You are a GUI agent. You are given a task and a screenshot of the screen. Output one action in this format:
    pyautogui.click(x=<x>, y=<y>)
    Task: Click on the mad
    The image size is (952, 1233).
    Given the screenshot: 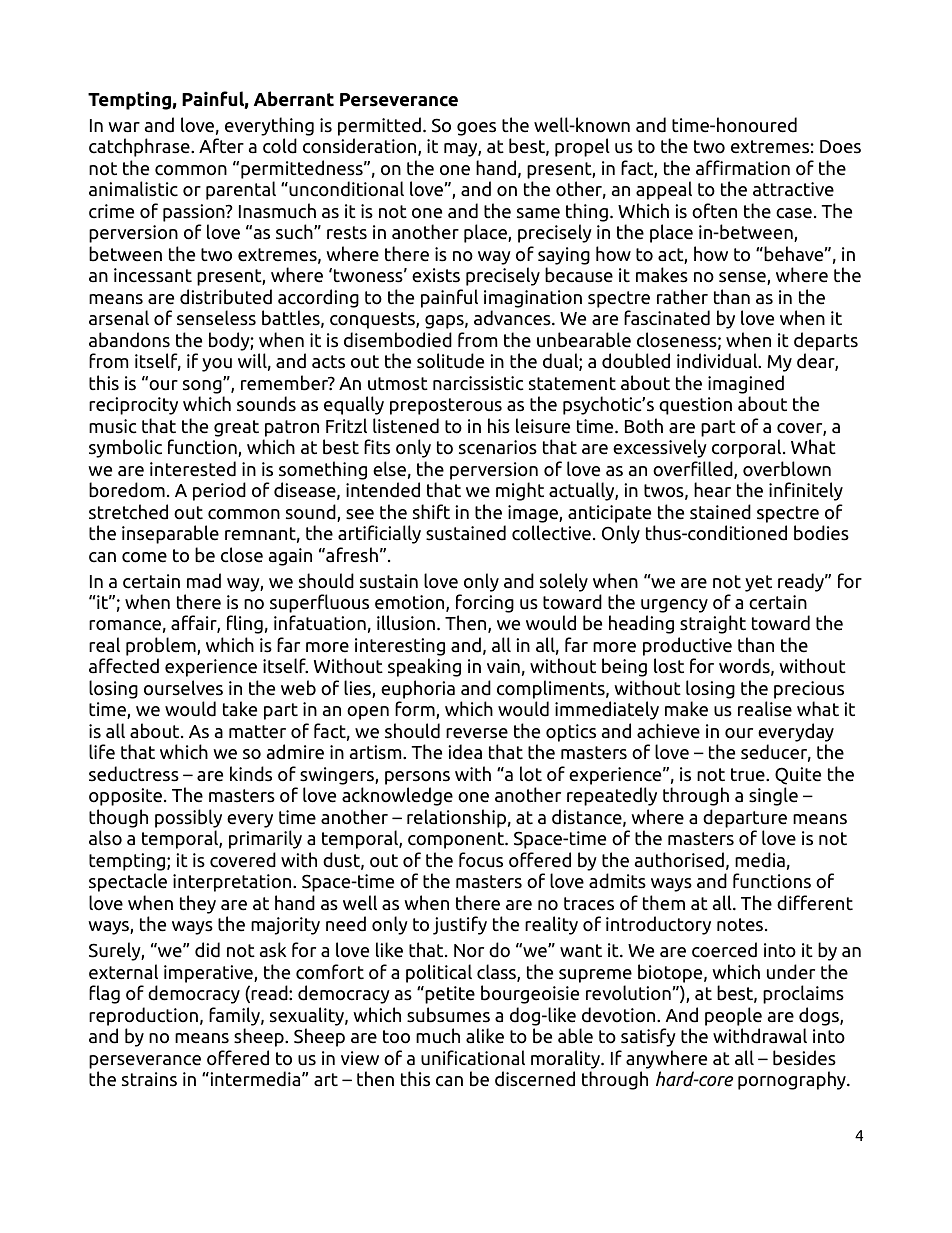 What is the action you would take?
    pyautogui.click(x=204, y=581)
